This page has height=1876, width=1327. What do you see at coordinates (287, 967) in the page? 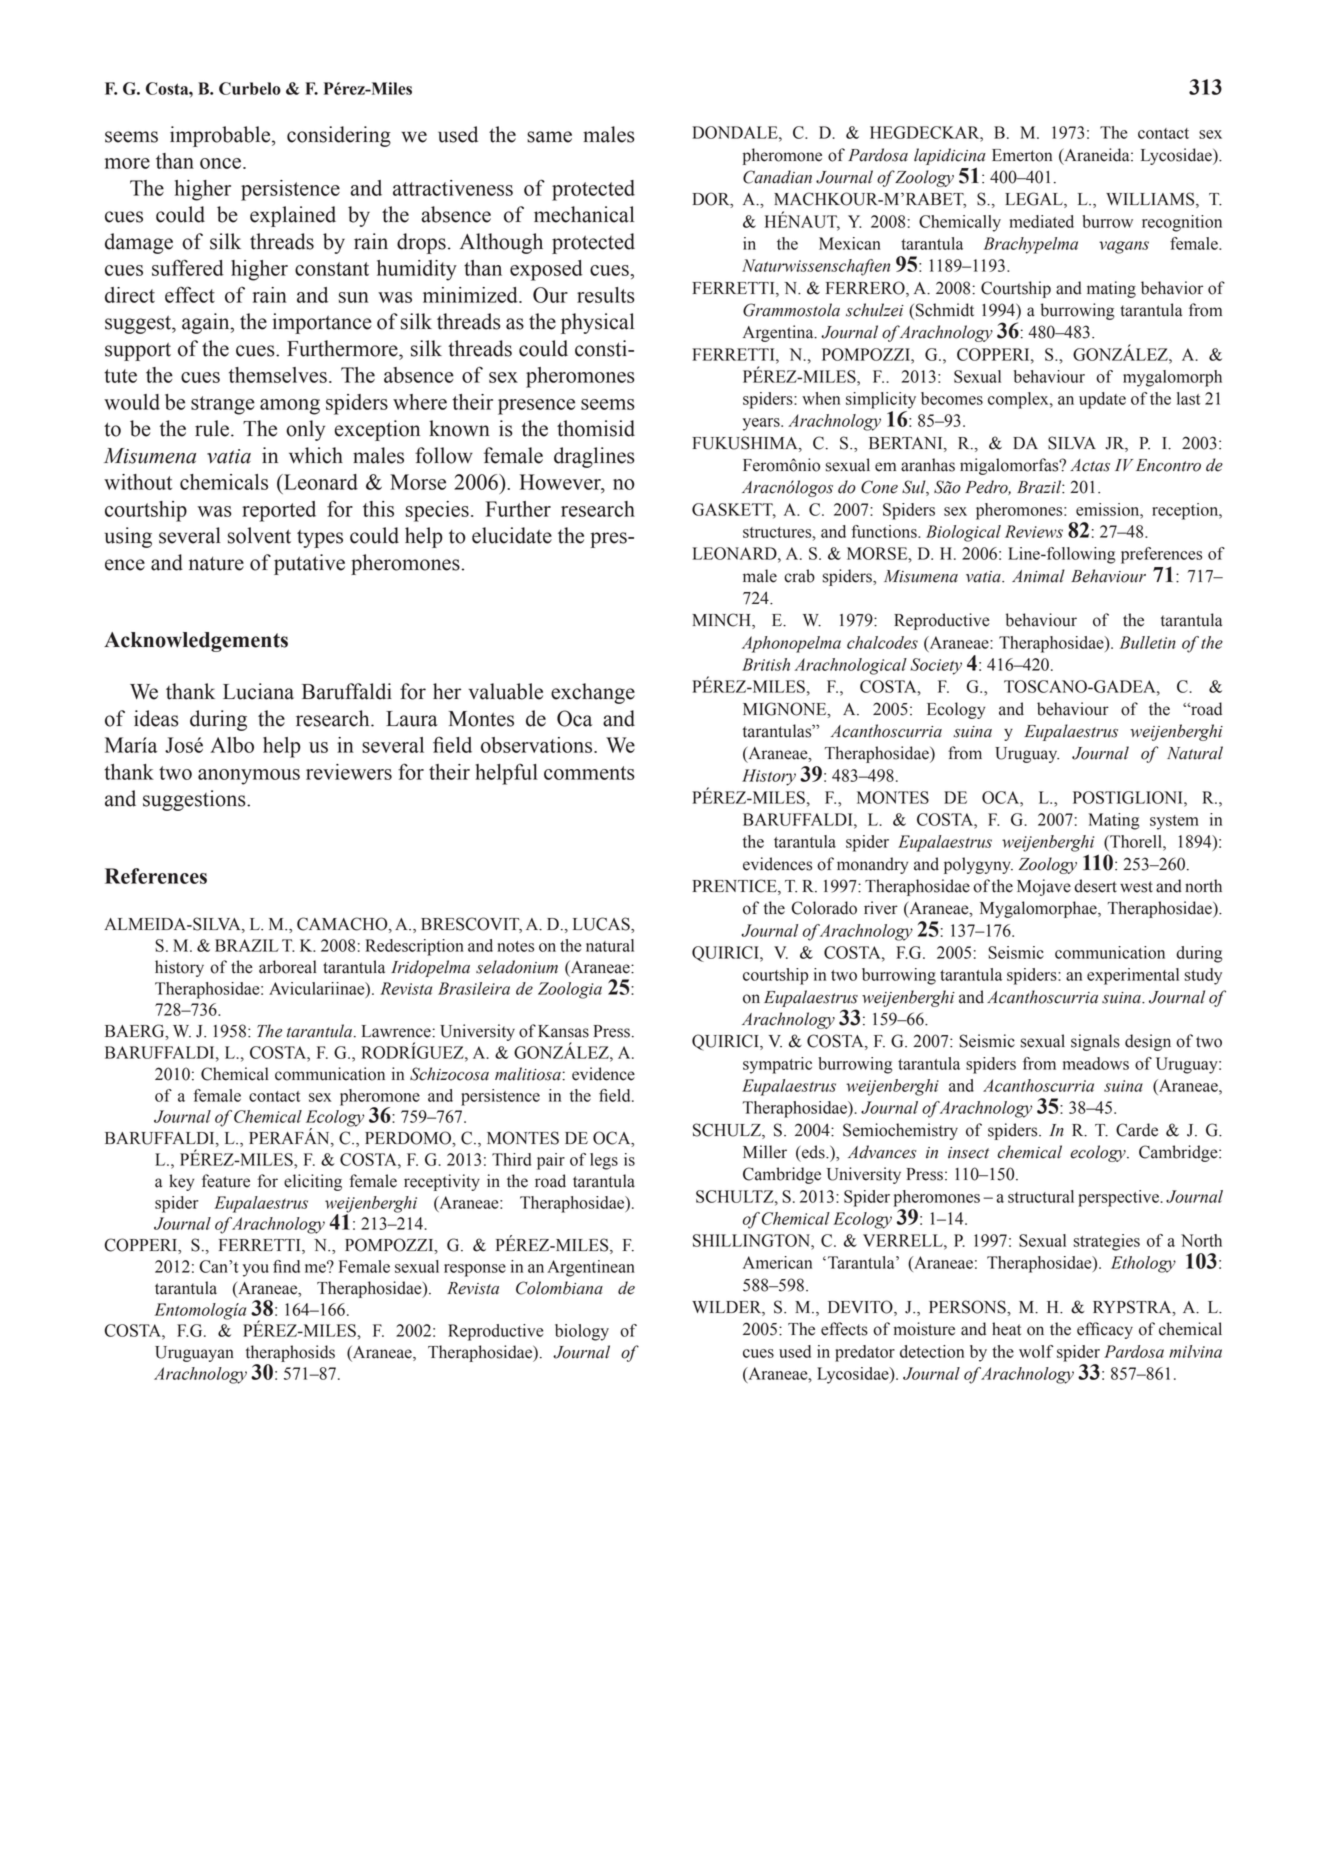
I see `arboreal` at bounding box center [287, 967].
